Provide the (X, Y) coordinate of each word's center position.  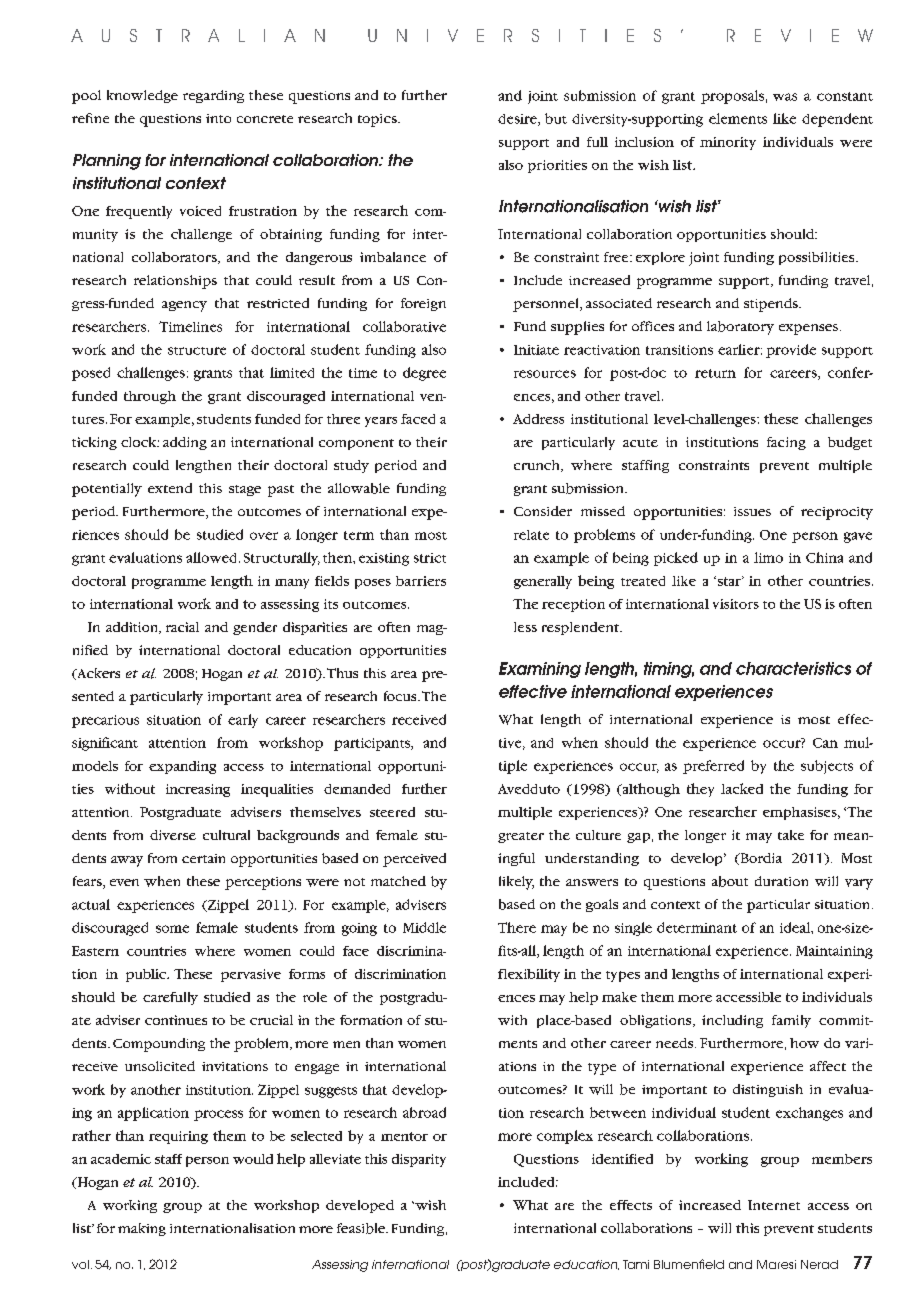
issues (752, 511)
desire (518, 120)
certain (203, 858)
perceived (414, 860)
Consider (543, 511)
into (218, 118)
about (730, 881)
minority (728, 143)
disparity (419, 1160)
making (142, 1229)
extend (170, 488)
